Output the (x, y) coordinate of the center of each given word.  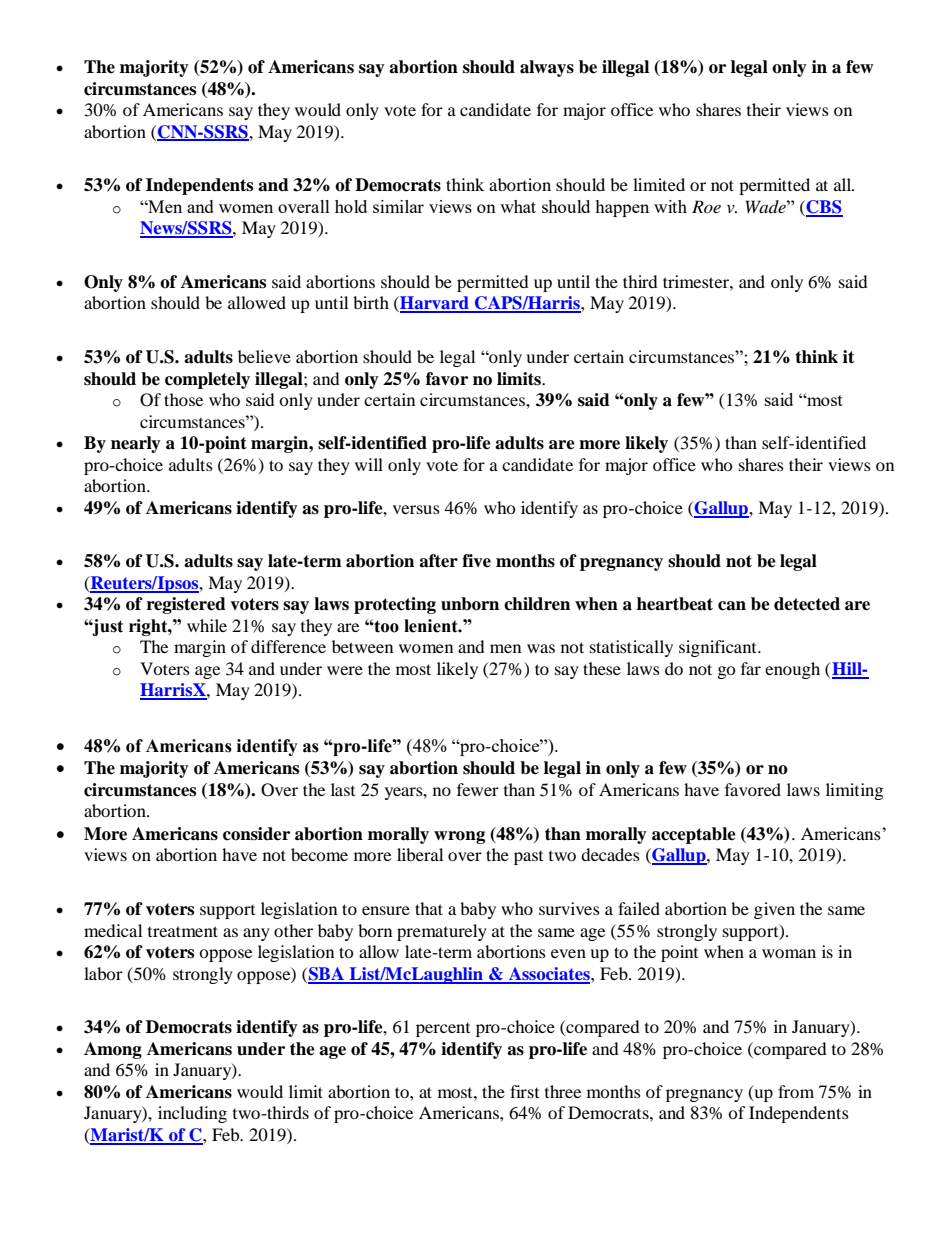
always (547, 68)
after (438, 561)
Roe (706, 206)
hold (351, 206)
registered (186, 605)
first (524, 1091)
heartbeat (675, 604)
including (192, 1114)
